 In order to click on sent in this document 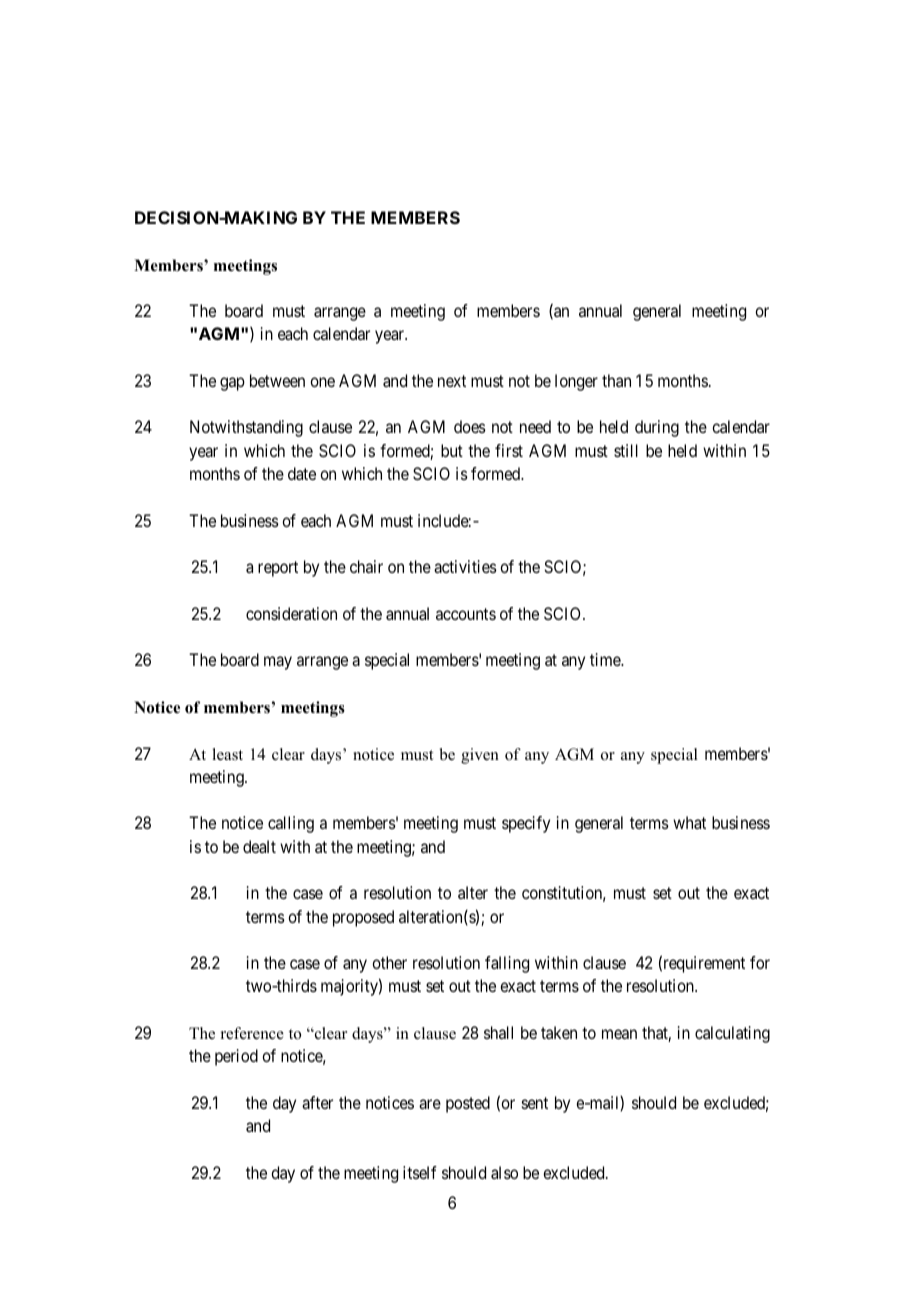, I will do `click(535, 1103)`.
